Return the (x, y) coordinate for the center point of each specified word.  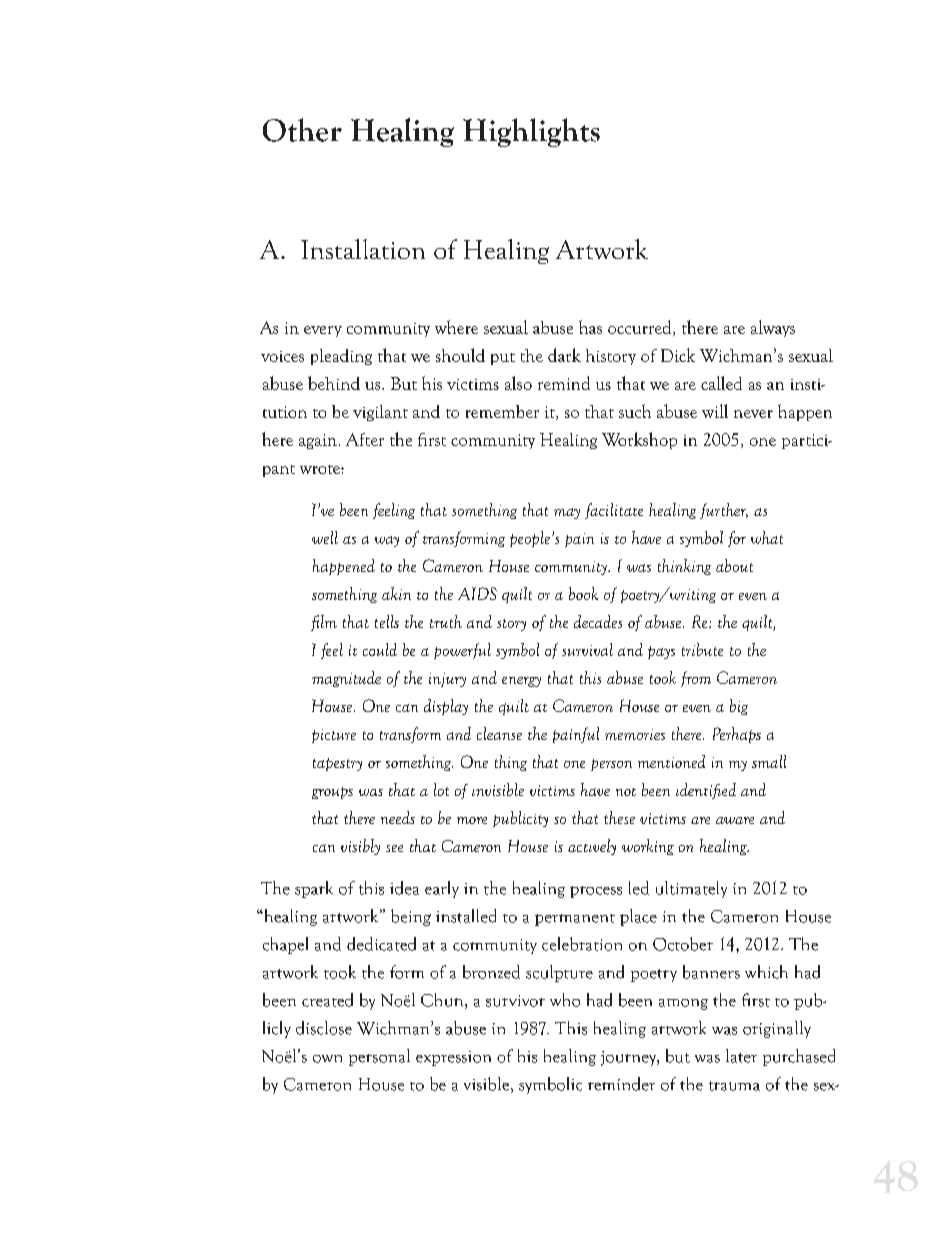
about (734, 565)
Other (302, 130)
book (583, 593)
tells (387, 621)
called (721, 383)
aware (735, 820)
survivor (515, 1001)
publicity (520, 819)
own (327, 1059)
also (518, 383)
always (773, 328)
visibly (360, 847)
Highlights (531, 132)
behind (334, 383)
